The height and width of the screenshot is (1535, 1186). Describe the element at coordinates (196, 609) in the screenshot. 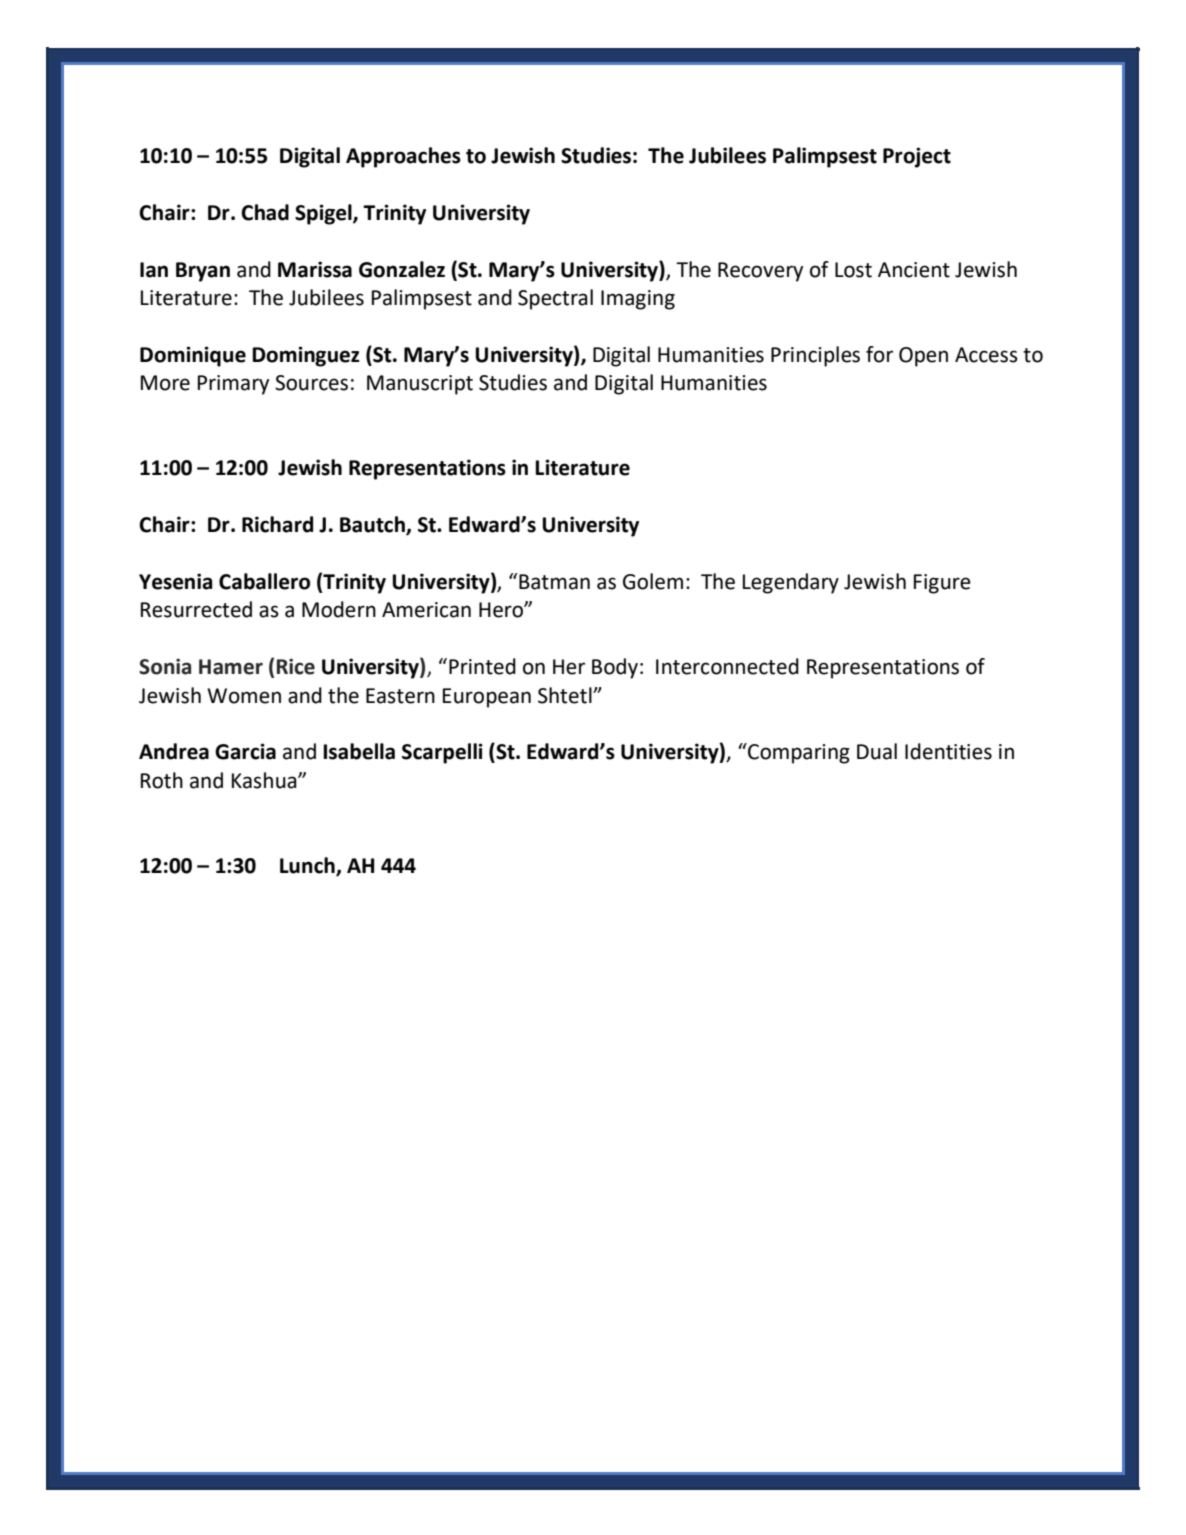

I see `Resurrected` at that location.
